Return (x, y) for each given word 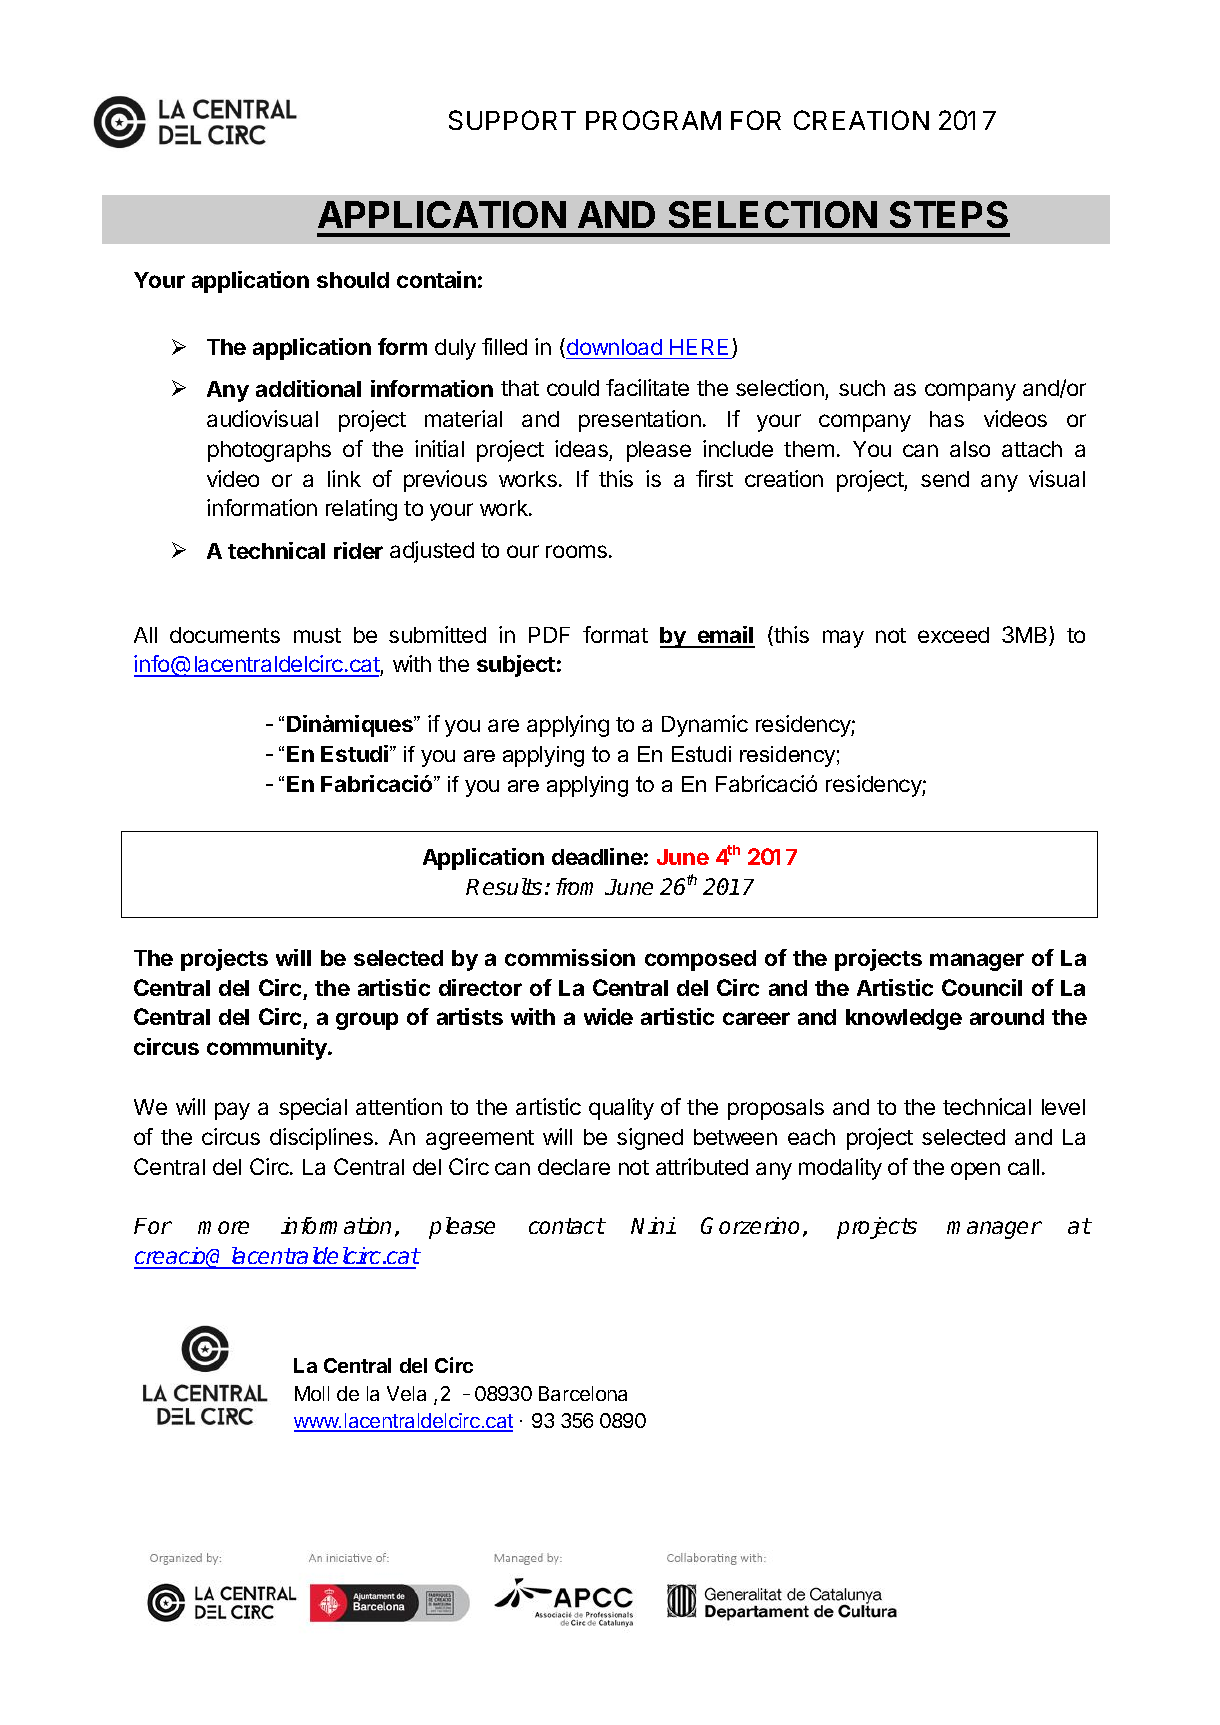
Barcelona (583, 1393)
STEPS (949, 214)
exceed (953, 635)
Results (504, 886)
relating (361, 510)
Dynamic (705, 726)
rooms (576, 551)
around (1007, 1017)
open (975, 1171)
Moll (312, 1393)
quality (621, 1109)
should (353, 280)
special (313, 1109)
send (945, 479)
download (614, 347)
